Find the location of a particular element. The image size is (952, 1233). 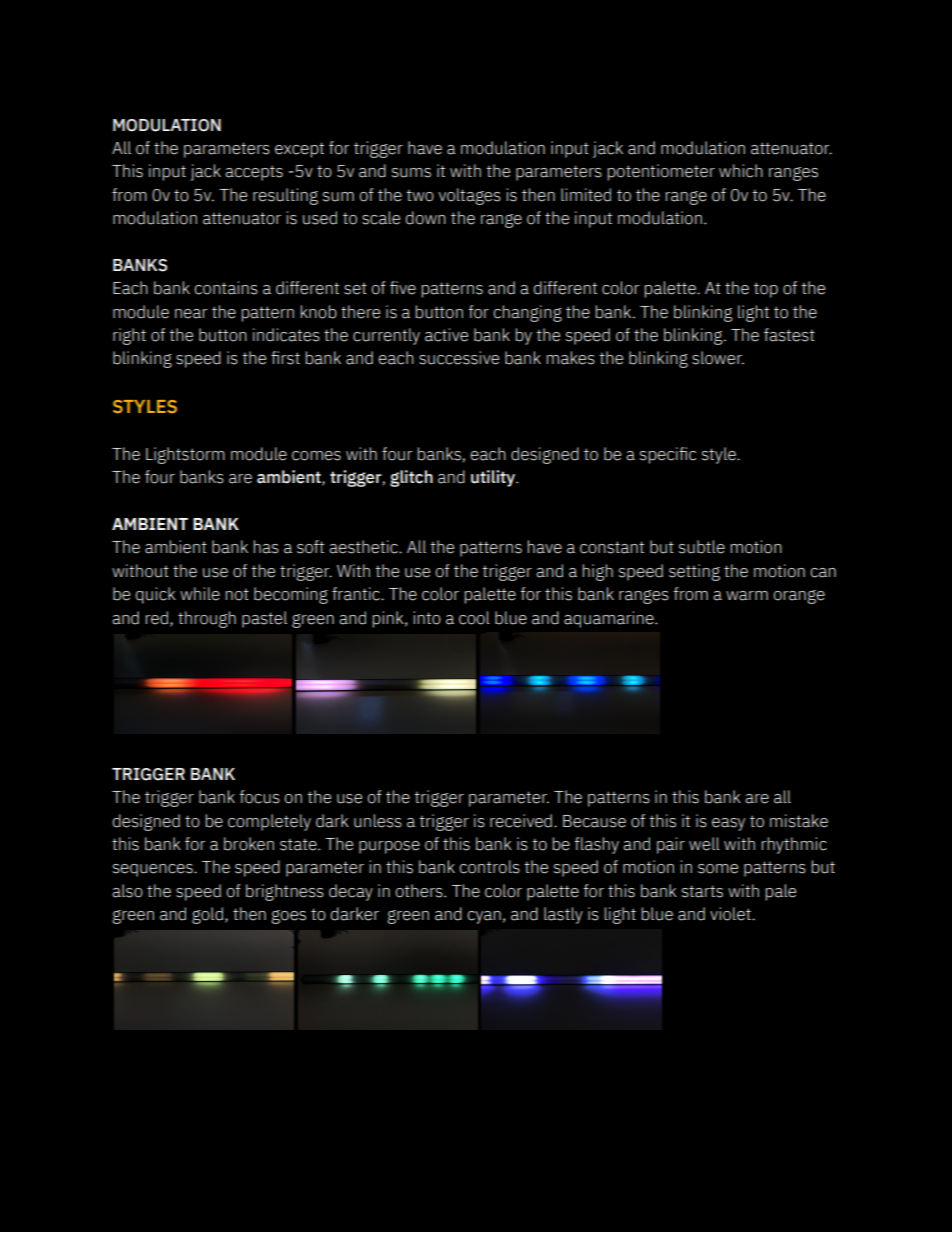

accepts is located at coordinates (254, 173).
